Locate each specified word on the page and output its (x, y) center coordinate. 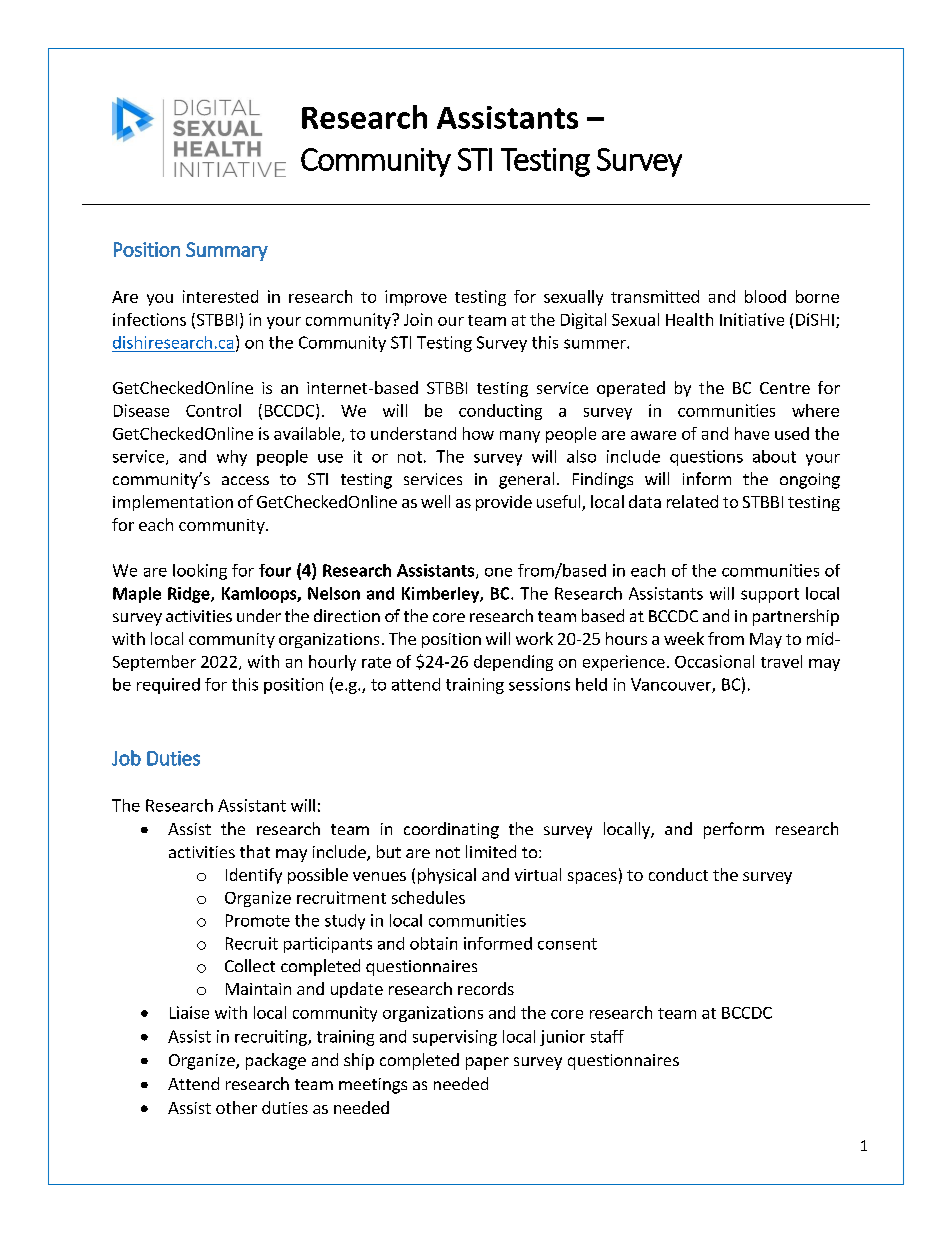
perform (734, 830)
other (236, 1107)
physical (447, 876)
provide (504, 503)
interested (220, 296)
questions (706, 458)
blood (765, 296)
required (168, 686)
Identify (254, 876)
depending (513, 663)
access (245, 480)
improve (416, 298)
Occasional (714, 661)
